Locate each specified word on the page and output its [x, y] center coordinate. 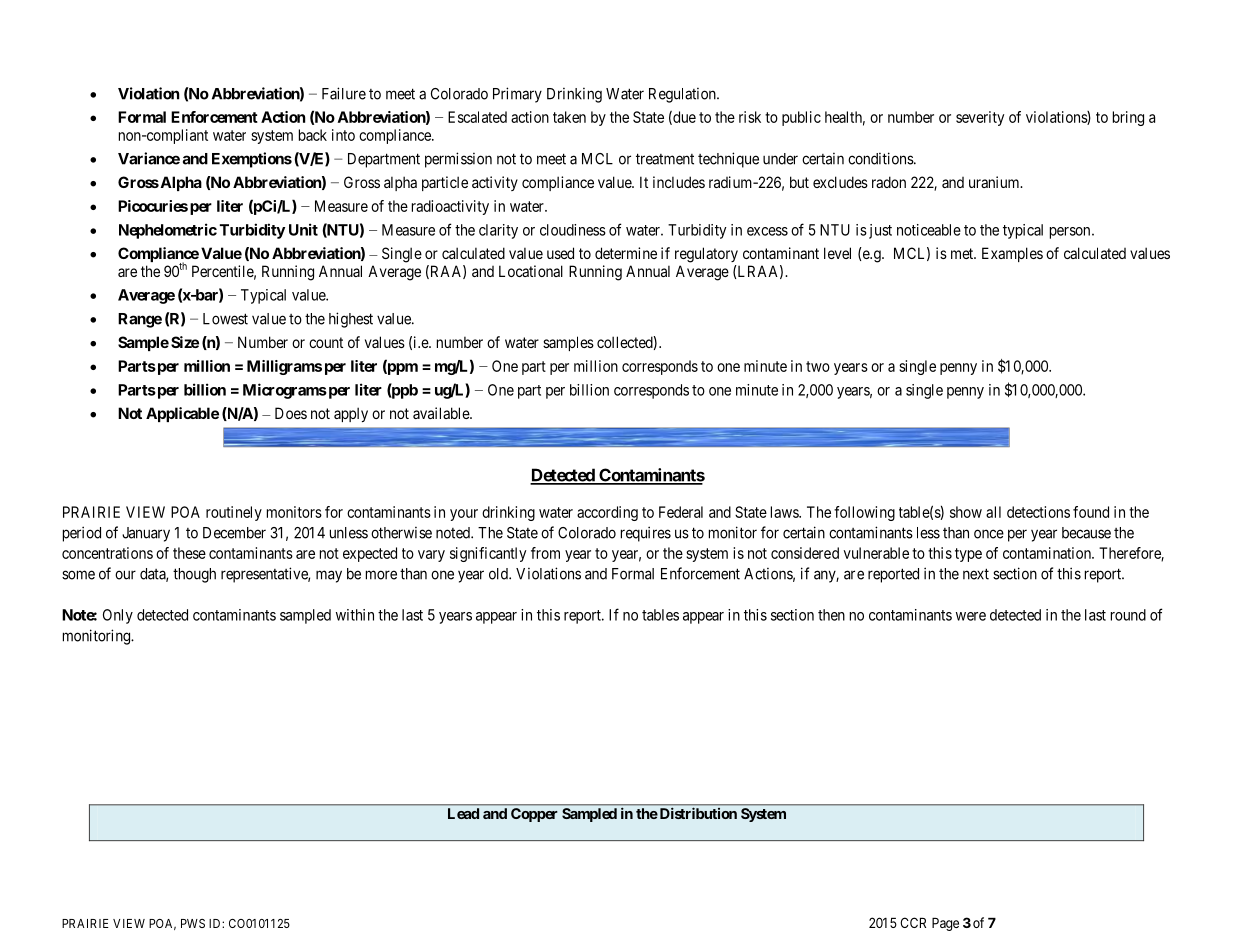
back [313, 135]
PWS [193, 923]
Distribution [697, 813]
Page [945, 924]
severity [980, 118]
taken [569, 117]
